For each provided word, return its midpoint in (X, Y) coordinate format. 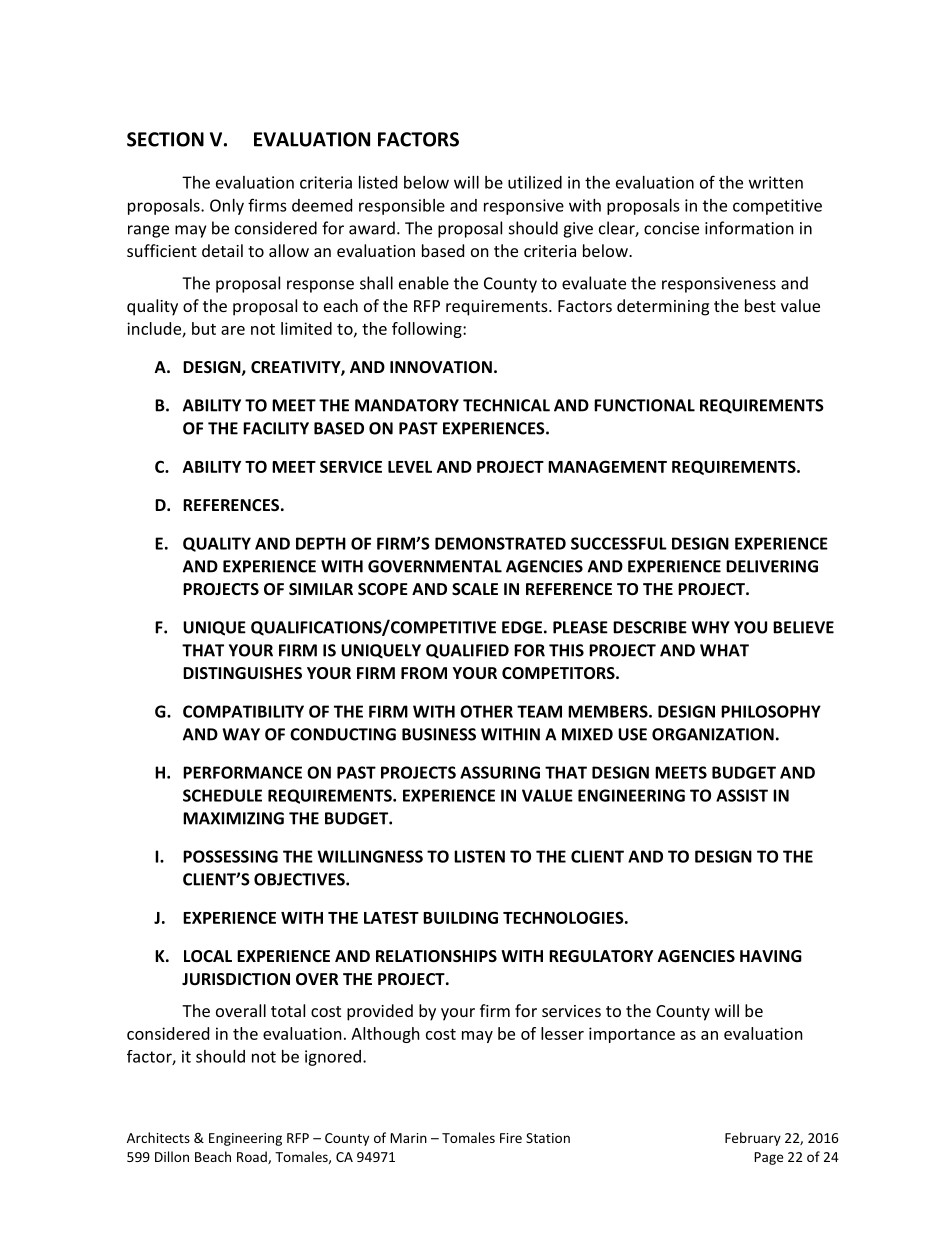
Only (227, 207)
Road (253, 1157)
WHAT (724, 650)
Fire (511, 1138)
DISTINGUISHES (242, 673)
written (776, 182)
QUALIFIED (467, 651)
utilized (535, 182)
